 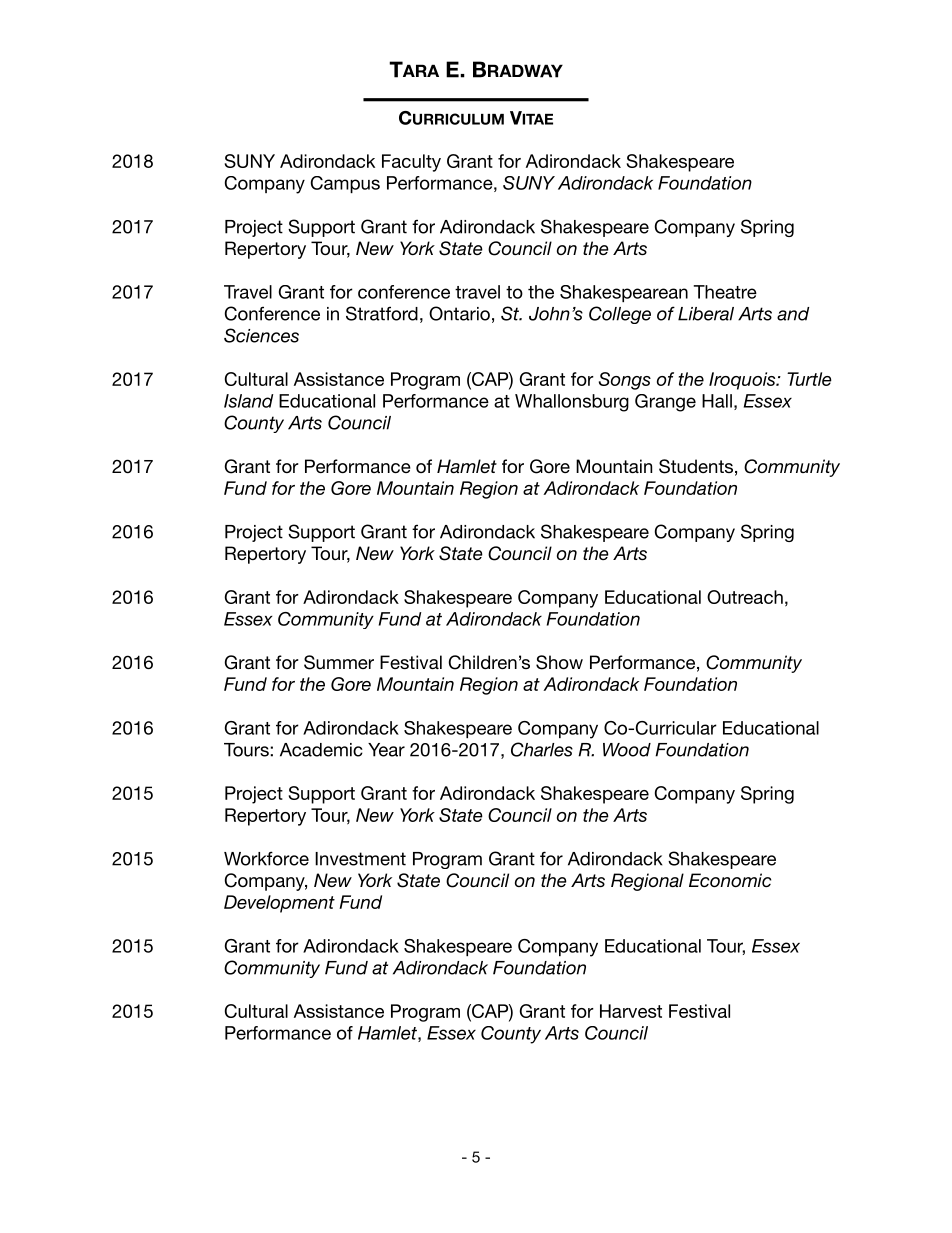 I want to click on Outreach, so click(x=745, y=597).
